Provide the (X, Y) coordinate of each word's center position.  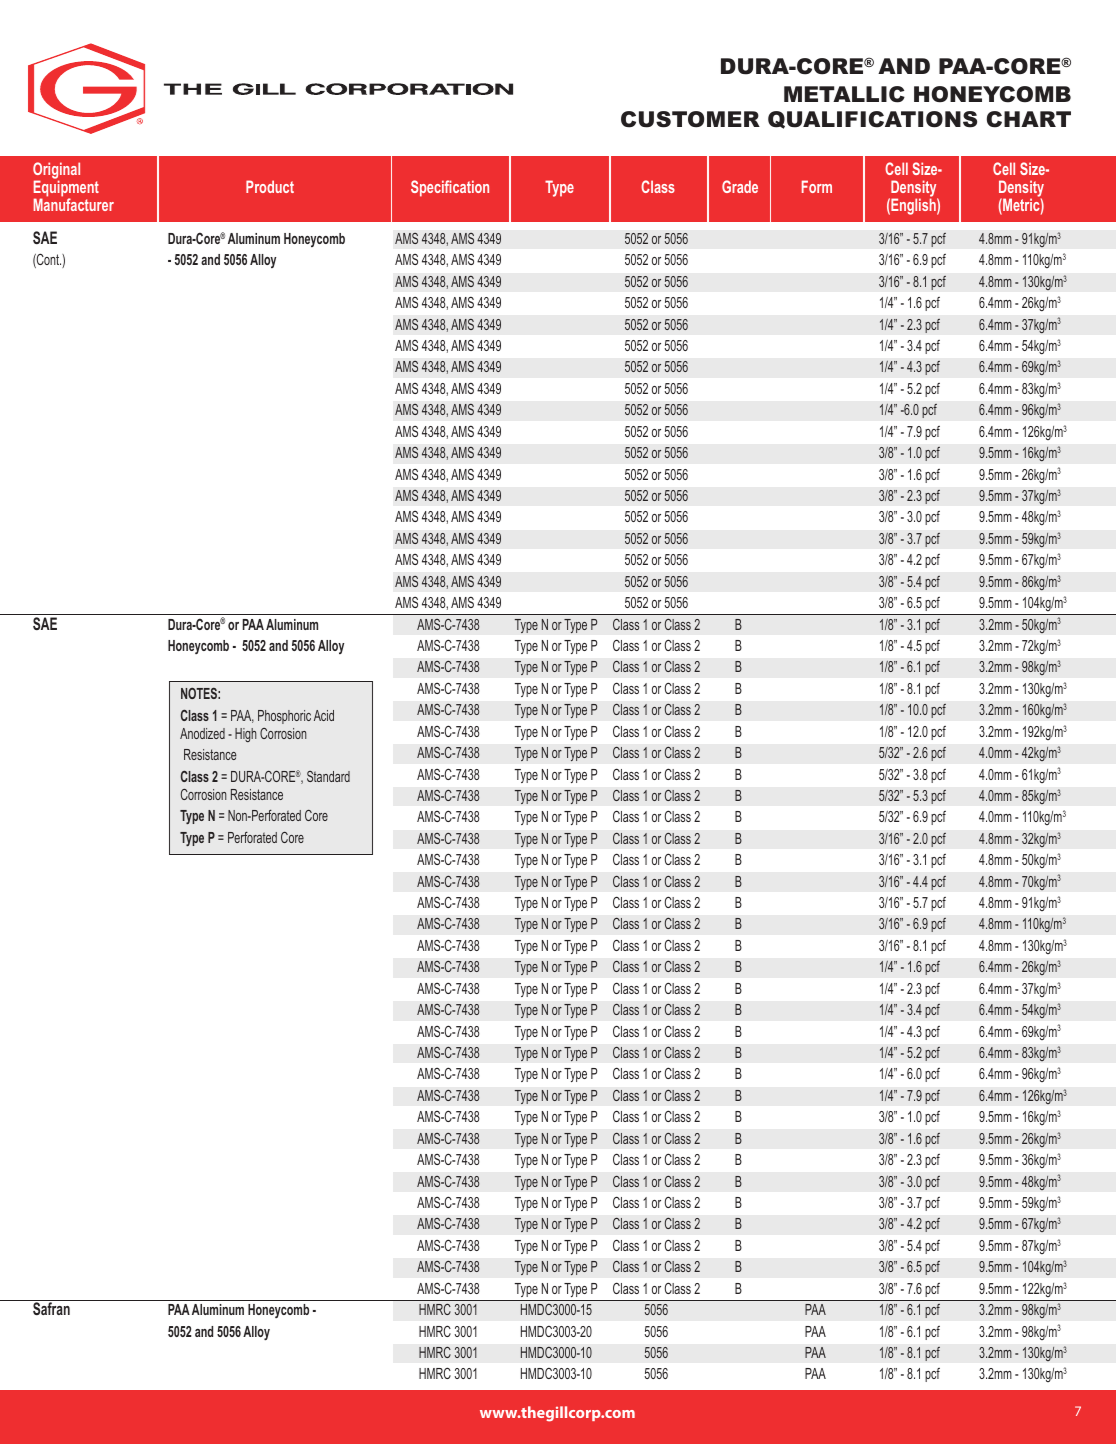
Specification (450, 188)
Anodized (202, 733)
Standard (328, 776)
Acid (324, 715)
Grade (740, 186)
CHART (1029, 119)
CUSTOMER (690, 119)
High (246, 735)
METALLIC (844, 94)
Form (817, 186)
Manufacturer (73, 204)
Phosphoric (284, 717)
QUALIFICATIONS (872, 120)
